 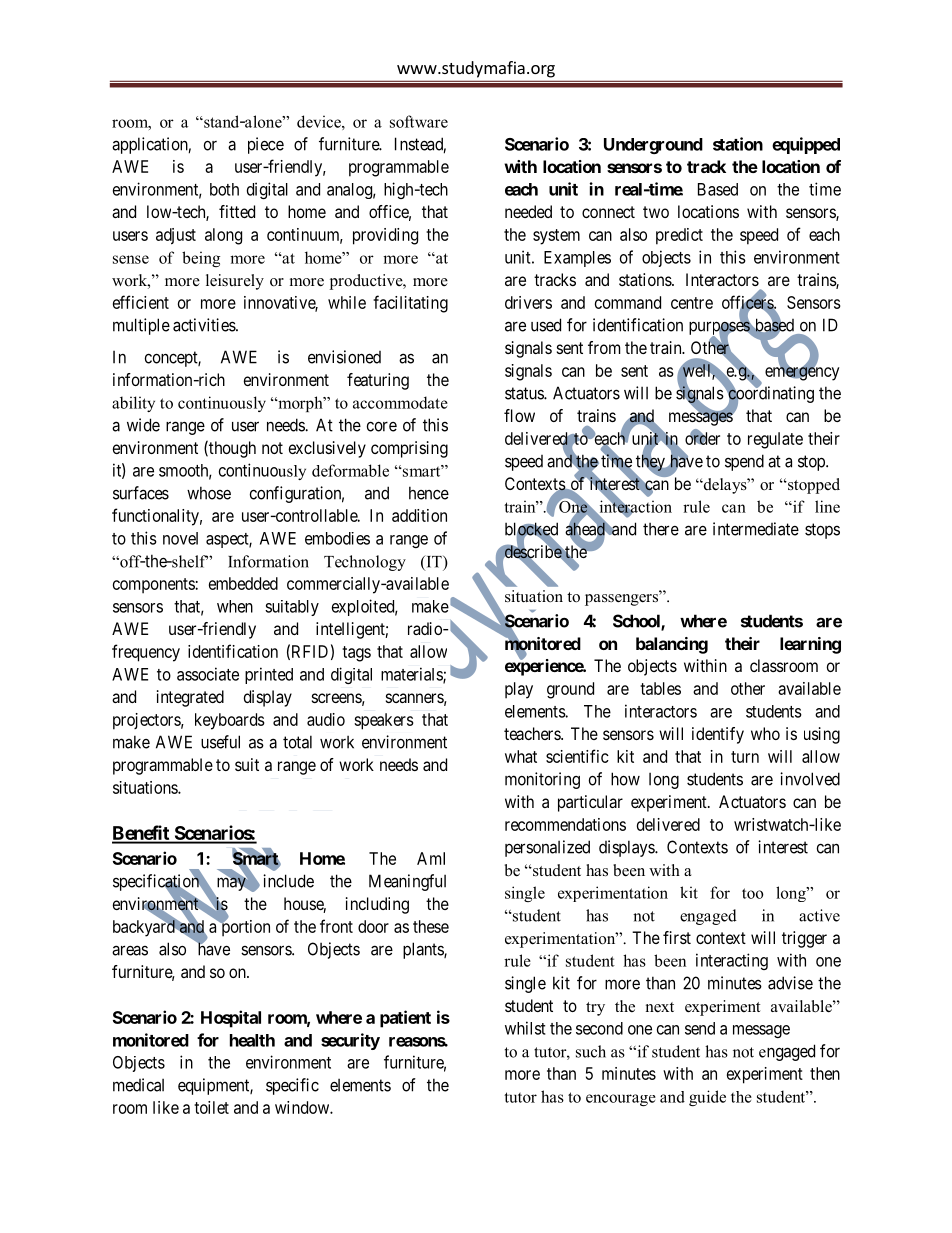 I want to click on materials, so click(x=412, y=675).
